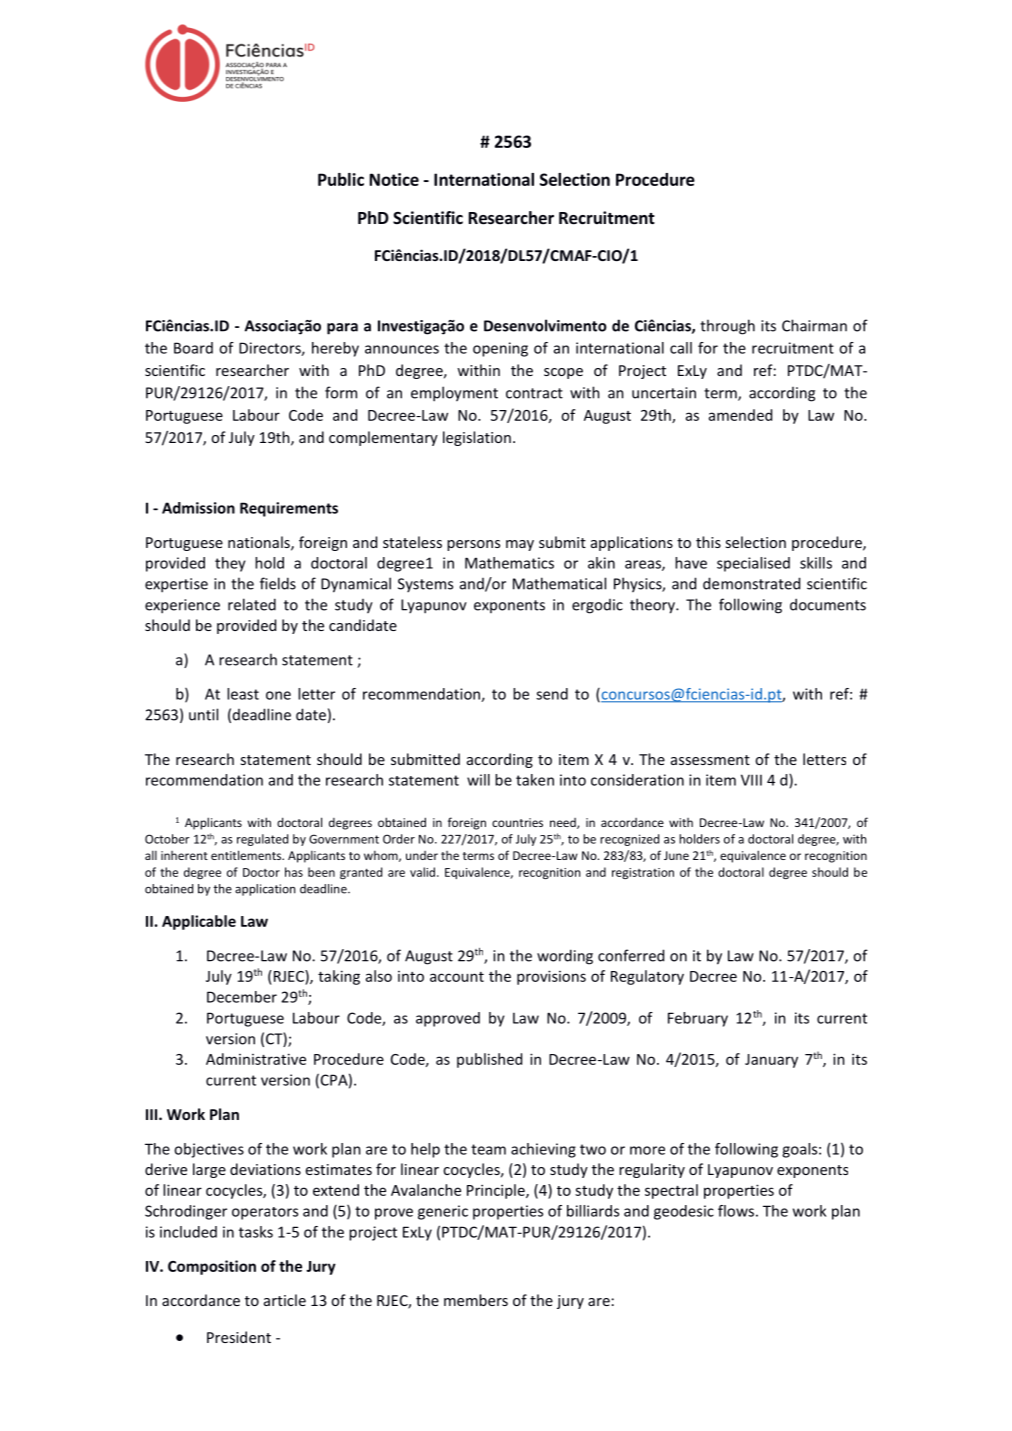 The width and height of the page is (1012, 1431). I want to click on Public, so click(341, 179).
